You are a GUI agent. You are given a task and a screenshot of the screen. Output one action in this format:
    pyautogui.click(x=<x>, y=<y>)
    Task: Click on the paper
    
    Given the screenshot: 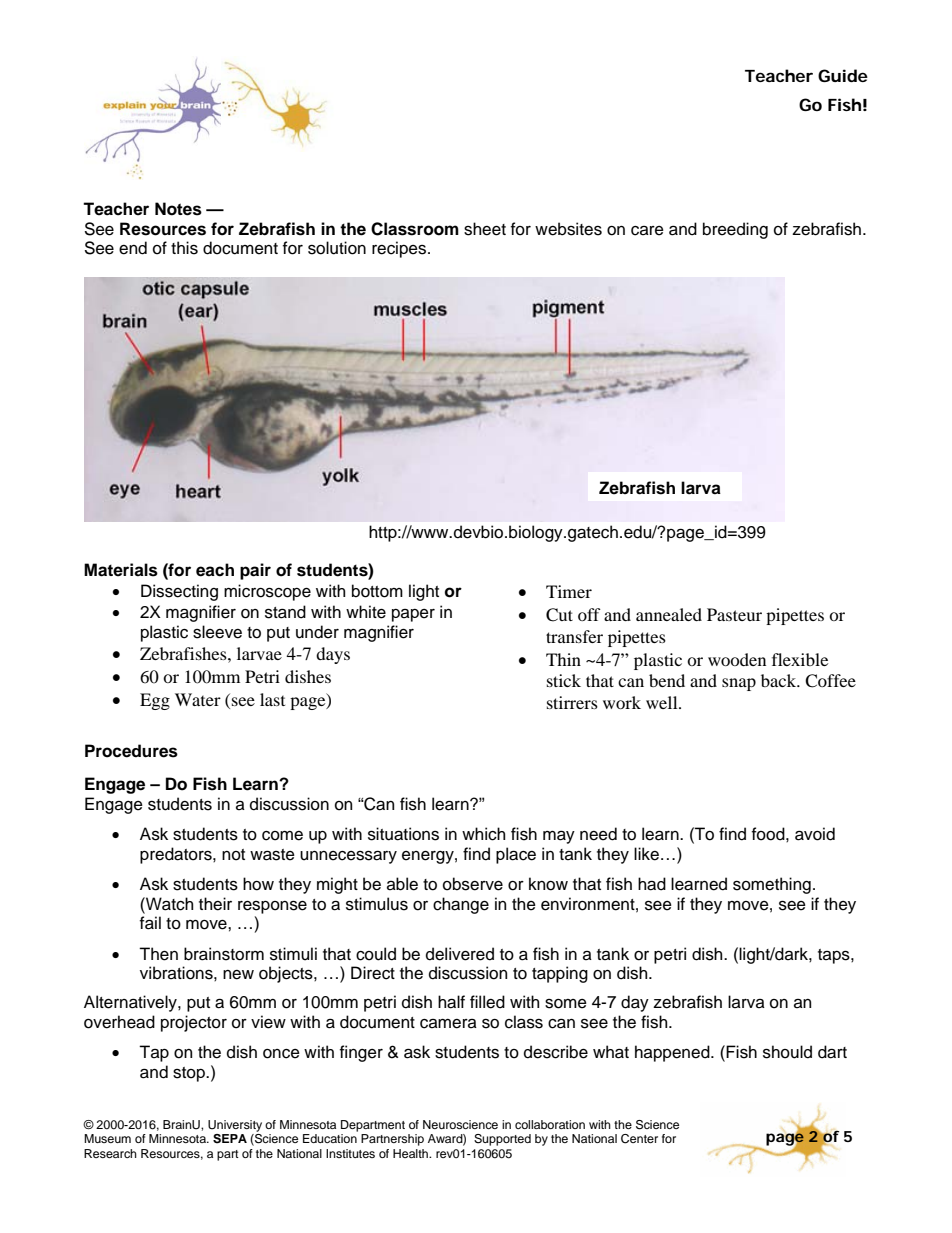 What is the action you would take?
    pyautogui.click(x=413, y=615)
